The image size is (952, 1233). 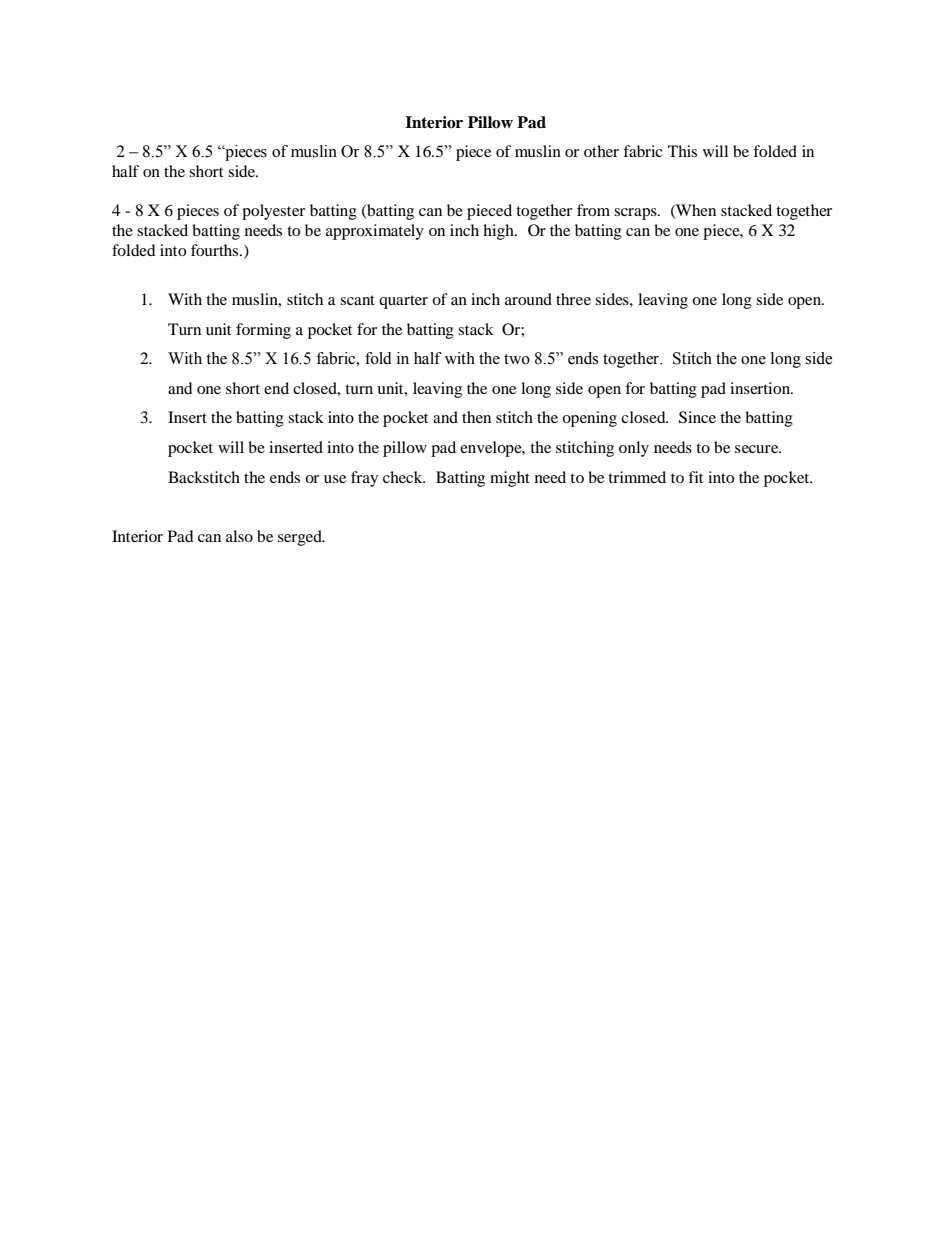 I want to click on This, so click(x=682, y=151).
